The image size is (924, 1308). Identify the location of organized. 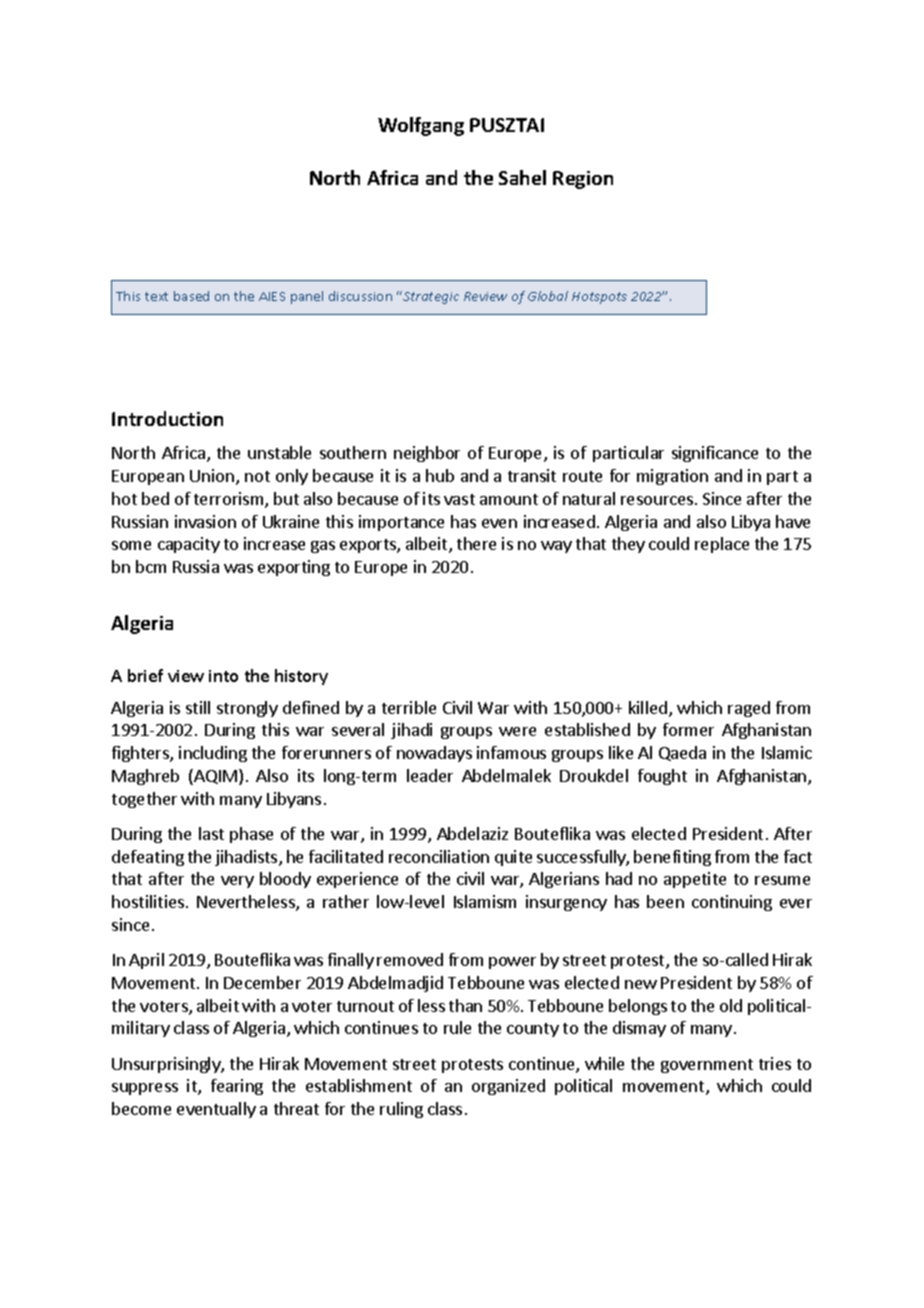
(508, 1087).
